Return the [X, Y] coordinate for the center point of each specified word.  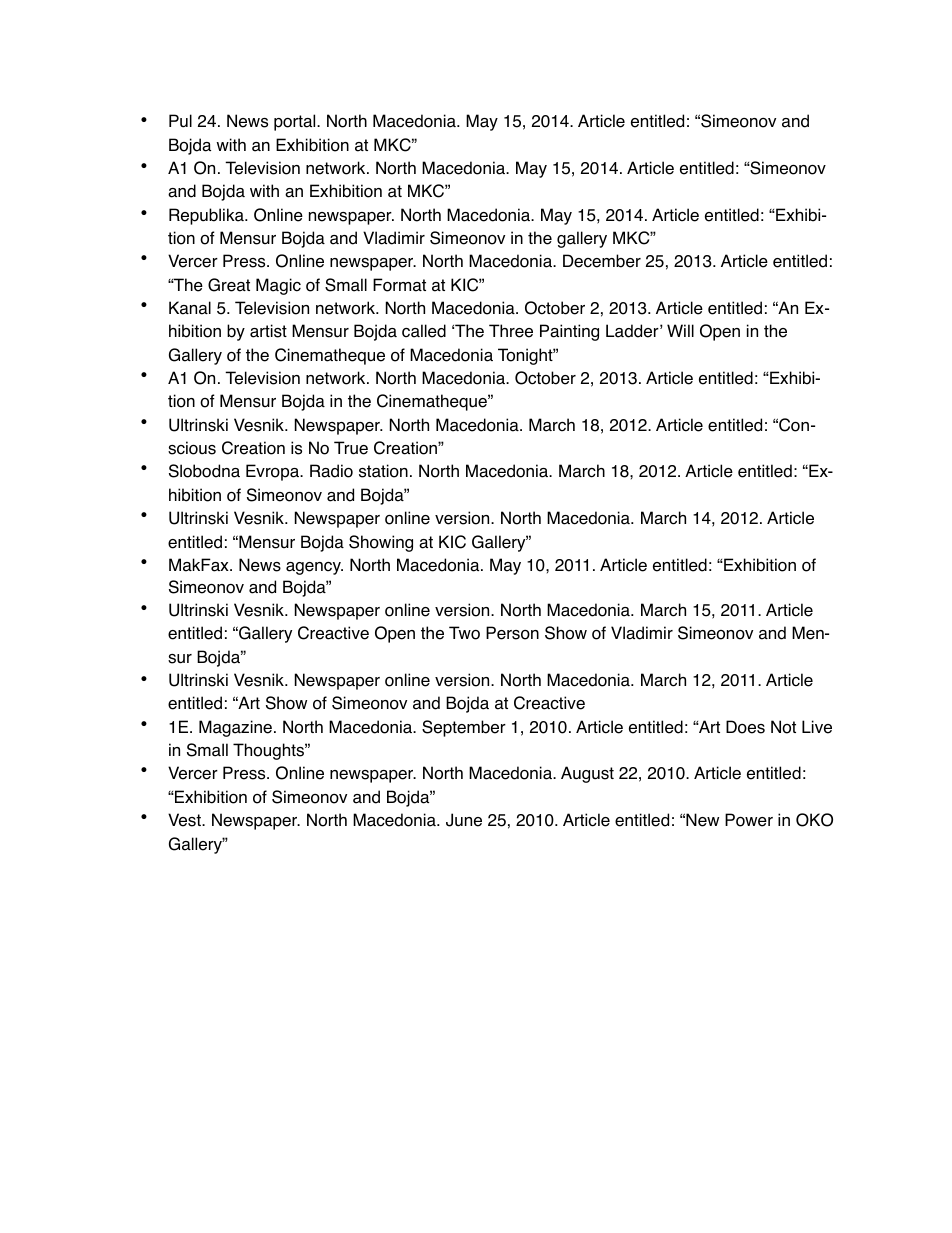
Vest [185, 820]
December [602, 261]
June [464, 820]
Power [749, 820]
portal [296, 122]
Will [680, 330]
